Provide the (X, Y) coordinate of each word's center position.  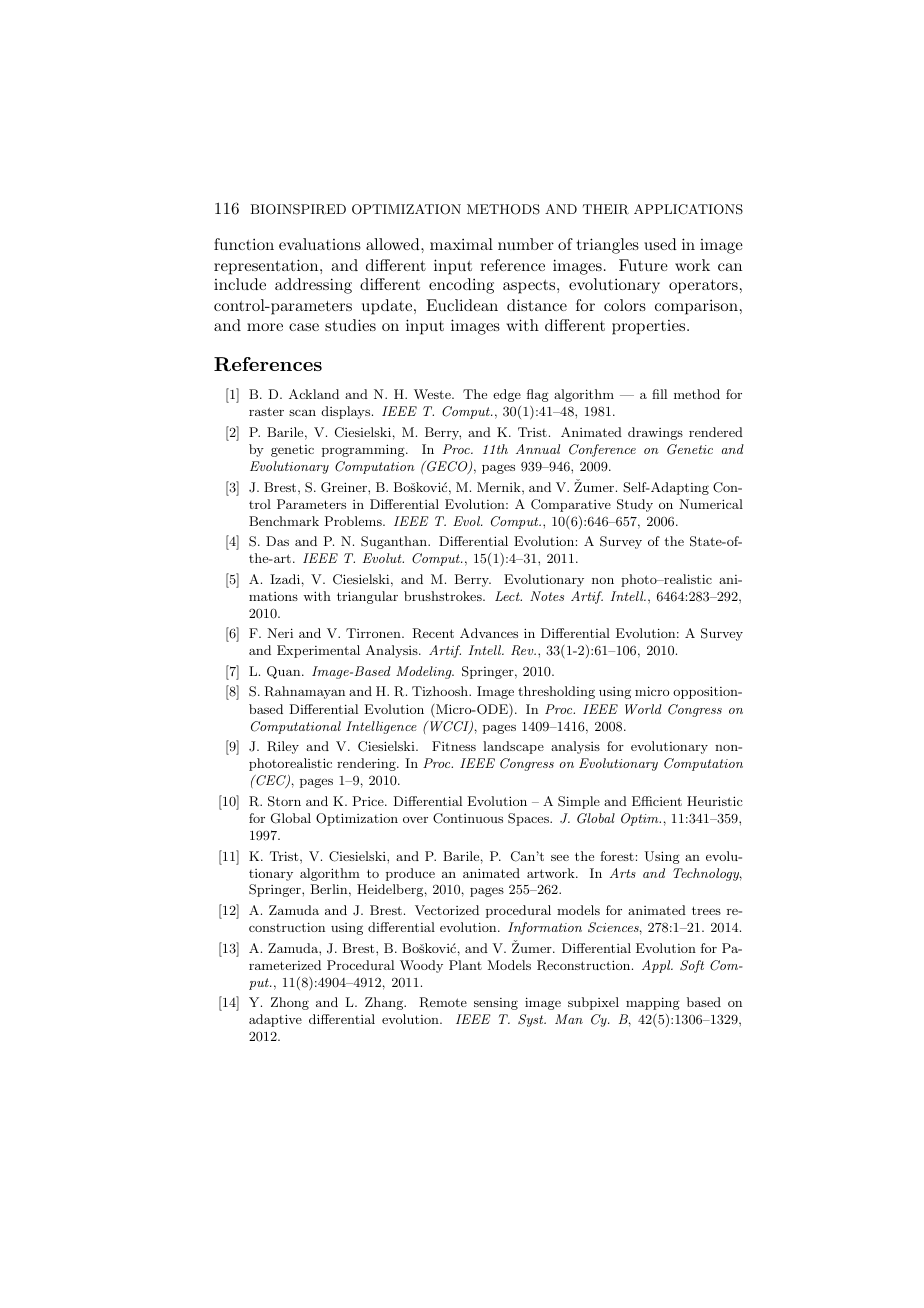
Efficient (657, 801)
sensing (496, 1004)
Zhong (290, 1003)
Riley (283, 747)
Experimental (318, 651)
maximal (461, 244)
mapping (653, 1003)
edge (507, 395)
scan (302, 413)
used (660, 244)
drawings (655, 433)
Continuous (468, 818)
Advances (489, 633)
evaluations (320, 244)
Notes (547, 596)
